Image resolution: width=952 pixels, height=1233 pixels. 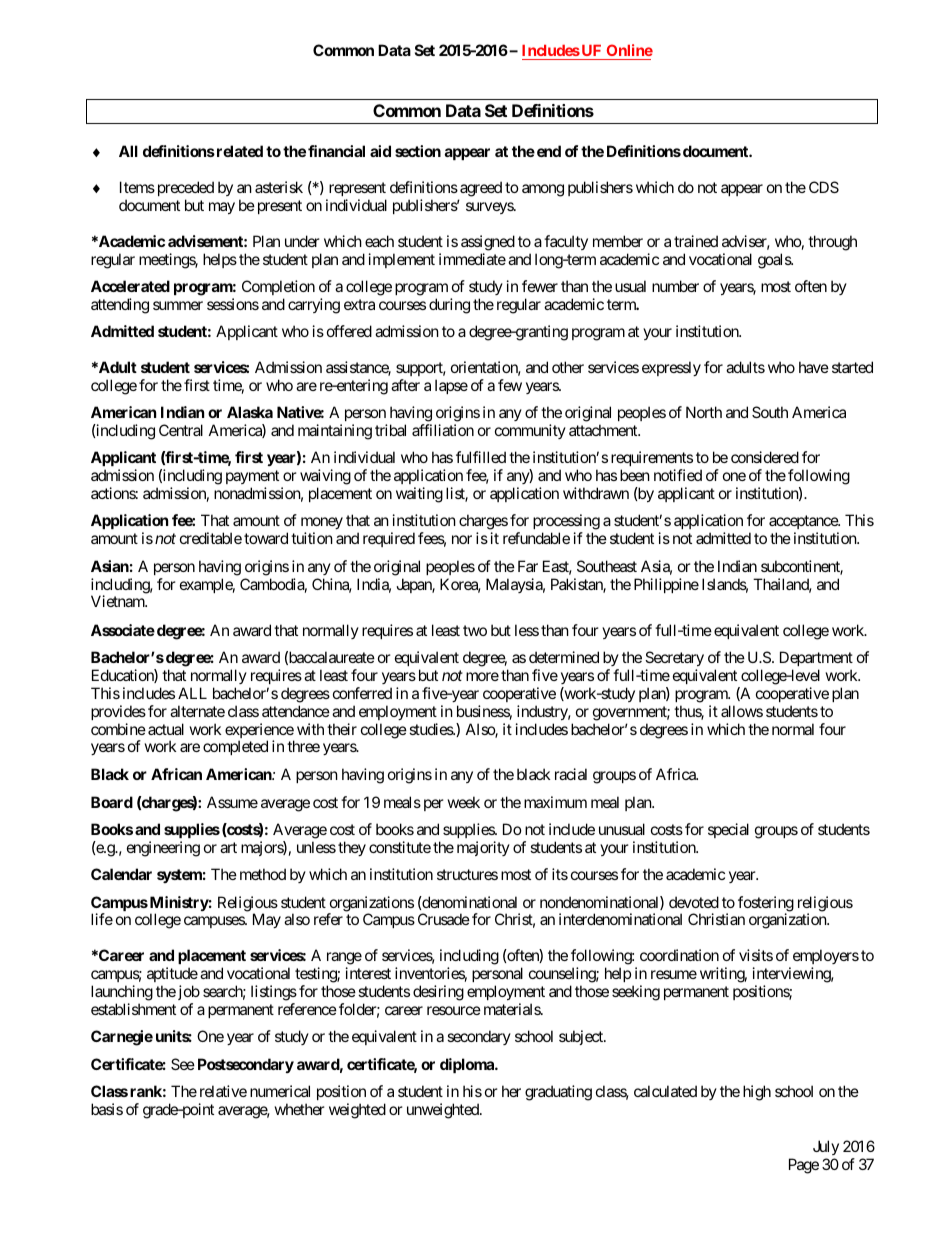 What do you see at coordinates (163, 849) in the screenshot?
I see `engineering` at bounding box center [163, 849].
